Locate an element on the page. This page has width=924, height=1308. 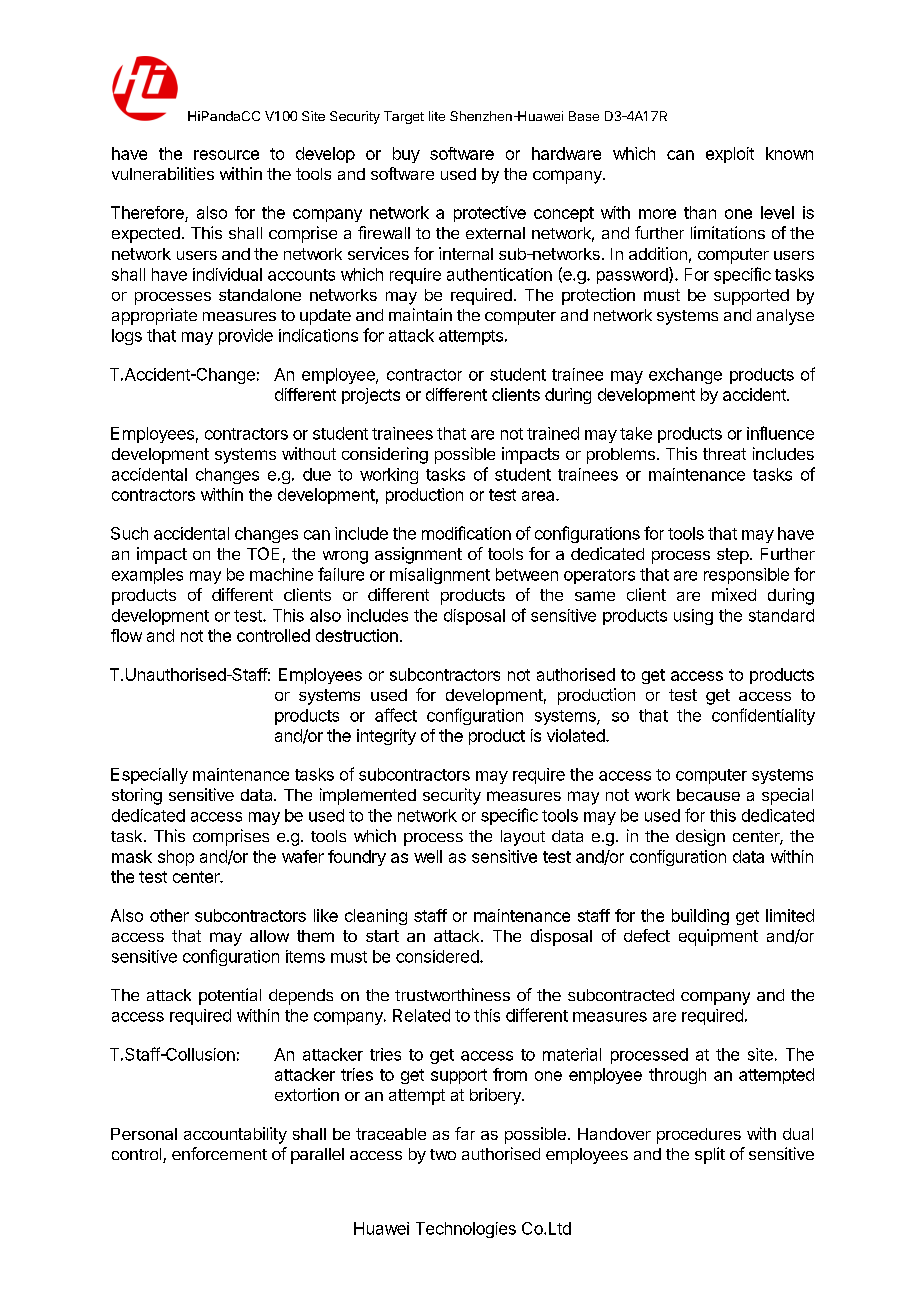
potential is located at coordinates (230, 996).
